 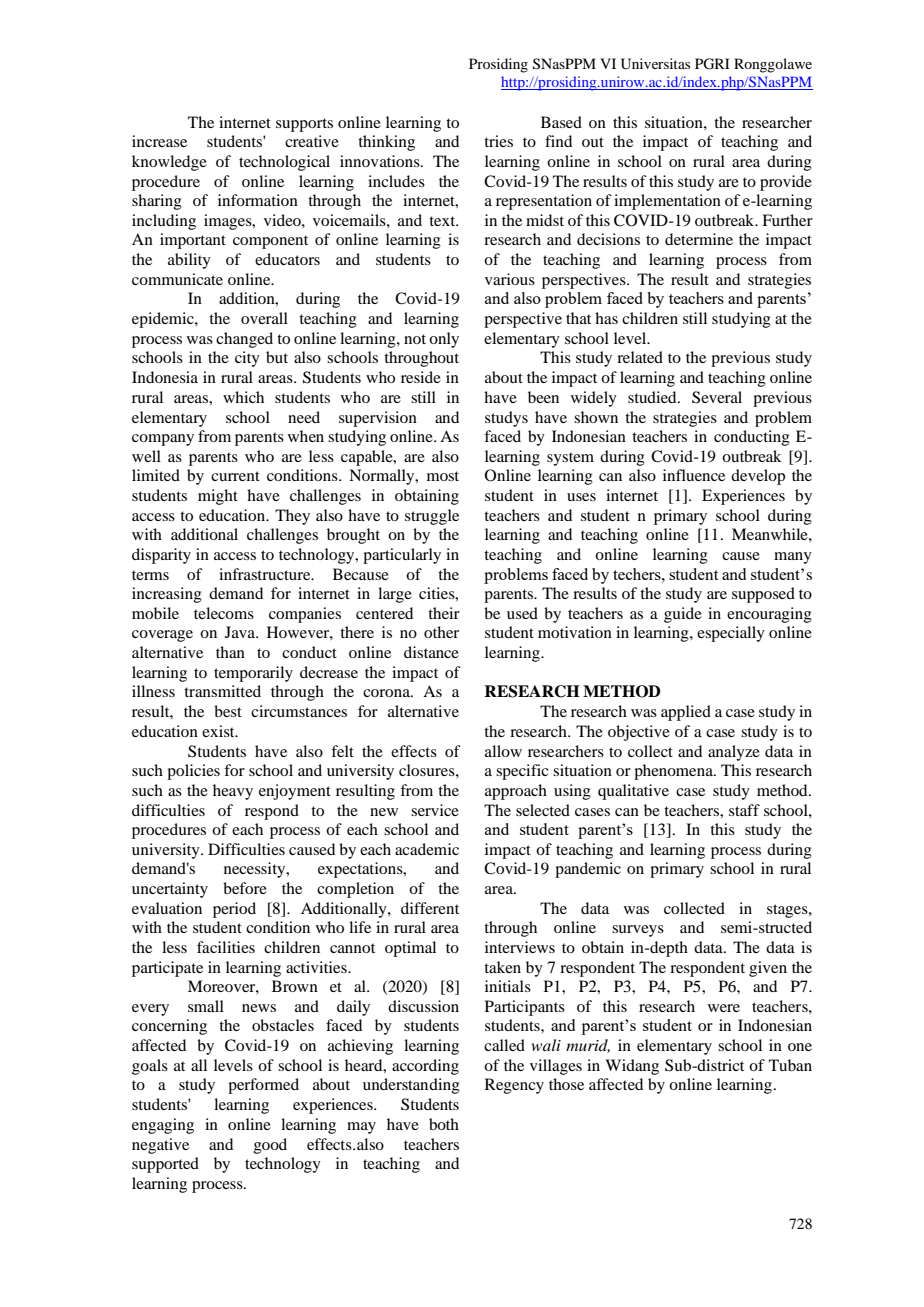 I want to click on other, so click(x=441, y=632).
